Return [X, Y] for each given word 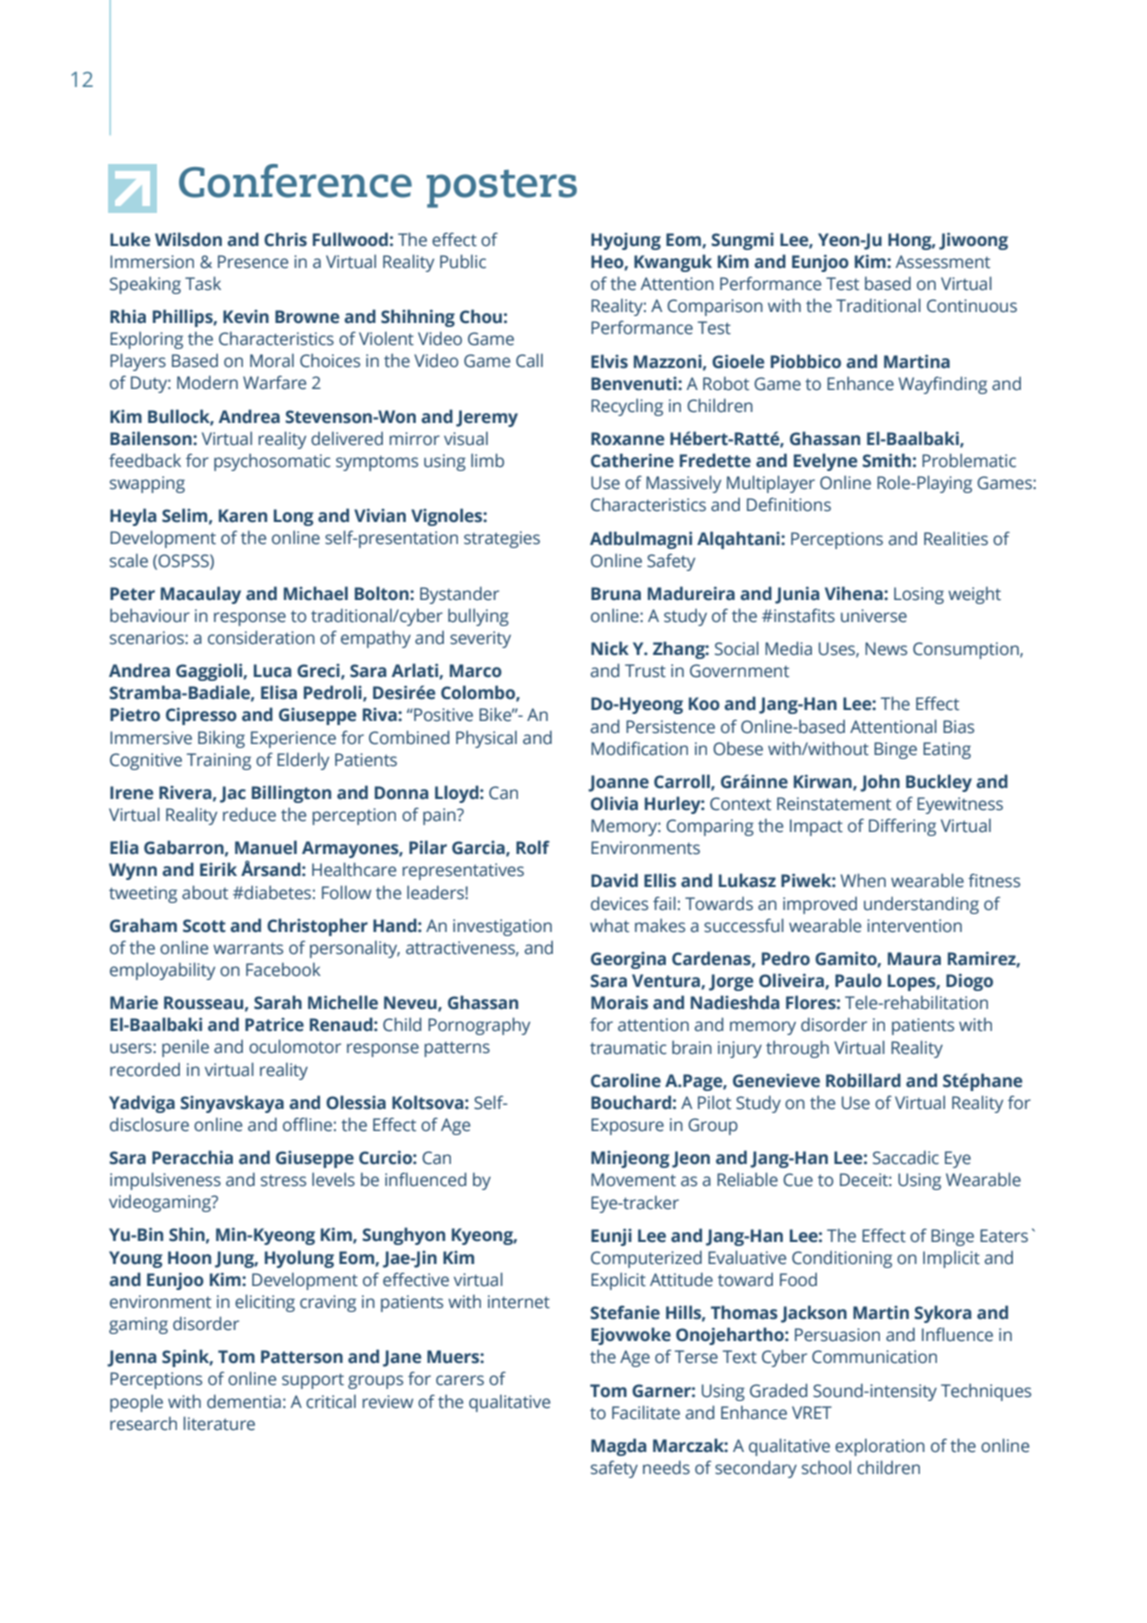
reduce [249, 814]
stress [283, 1181]
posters [502, 189]
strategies [502, 539]
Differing [902, 827]
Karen [243, 516]
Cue [798, 1180]
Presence [253, 262]
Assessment [943, 262]
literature [219, 1423]
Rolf [533, 847]
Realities [956, 539]
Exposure [627, 1126]
